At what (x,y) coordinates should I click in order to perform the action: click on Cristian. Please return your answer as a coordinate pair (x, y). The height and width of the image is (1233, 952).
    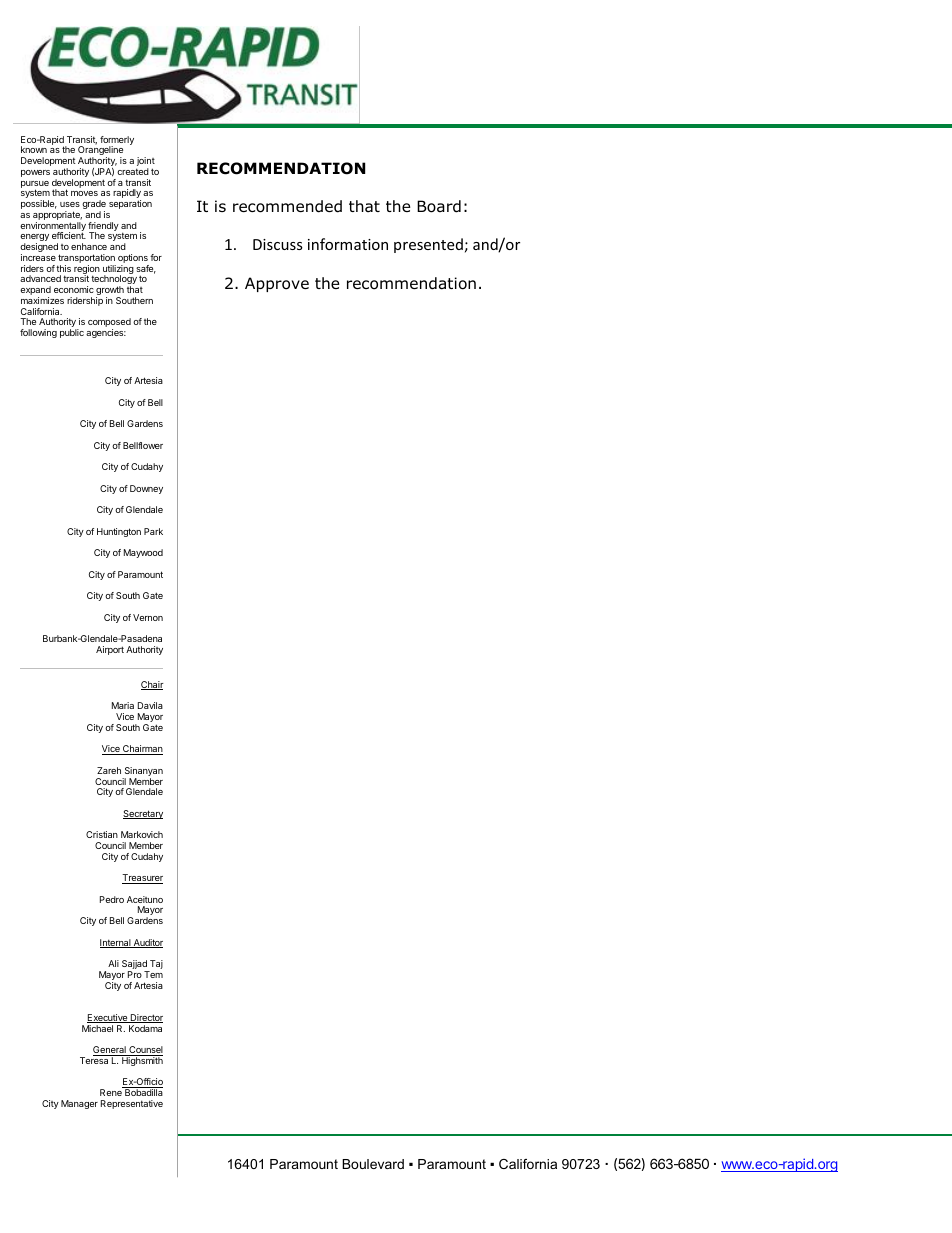
    Looking at the image, I should click on (102, 834).
